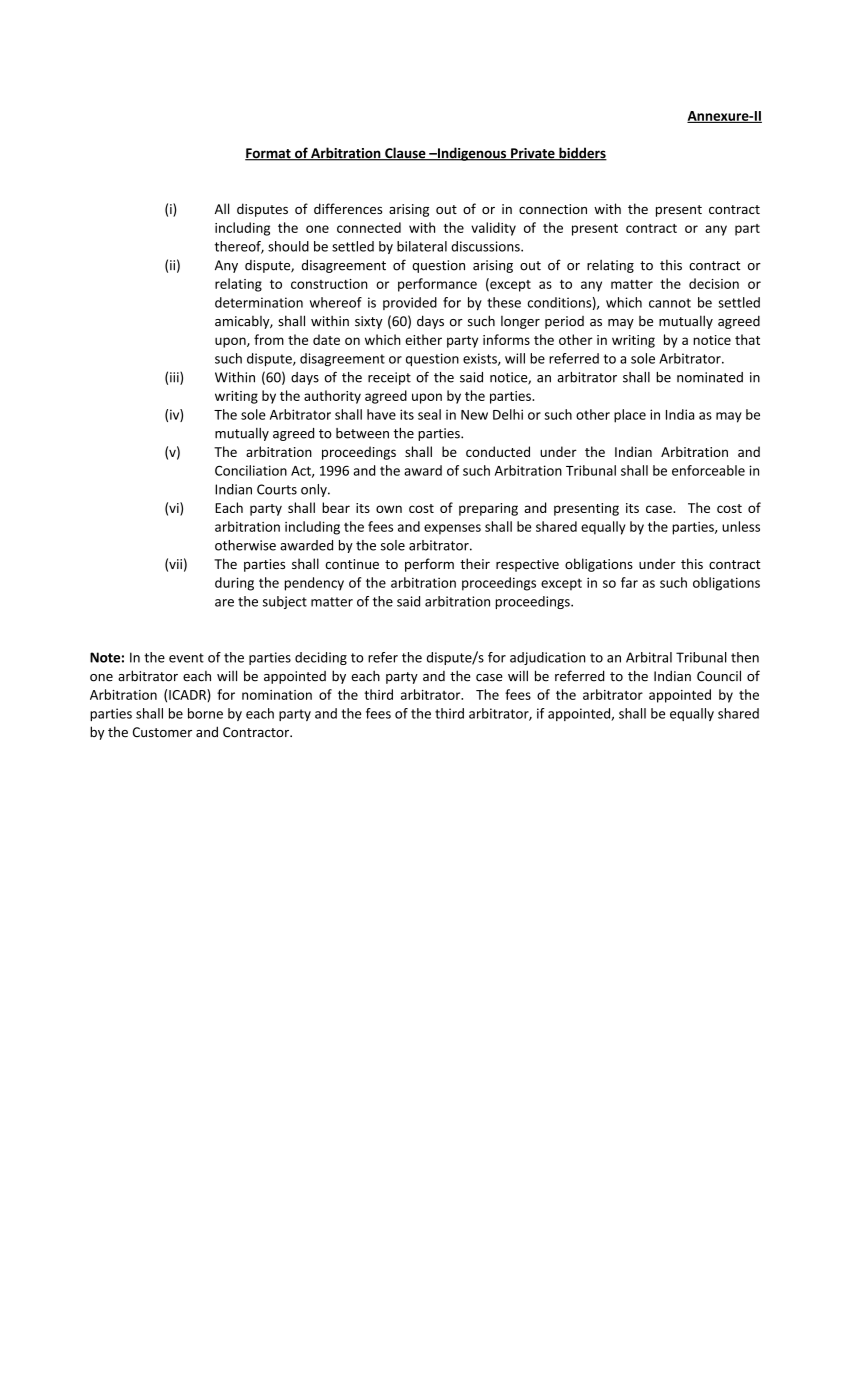 This screenshot has width=849, height=1400. I want to click on enforceable, so click(708, 470).
